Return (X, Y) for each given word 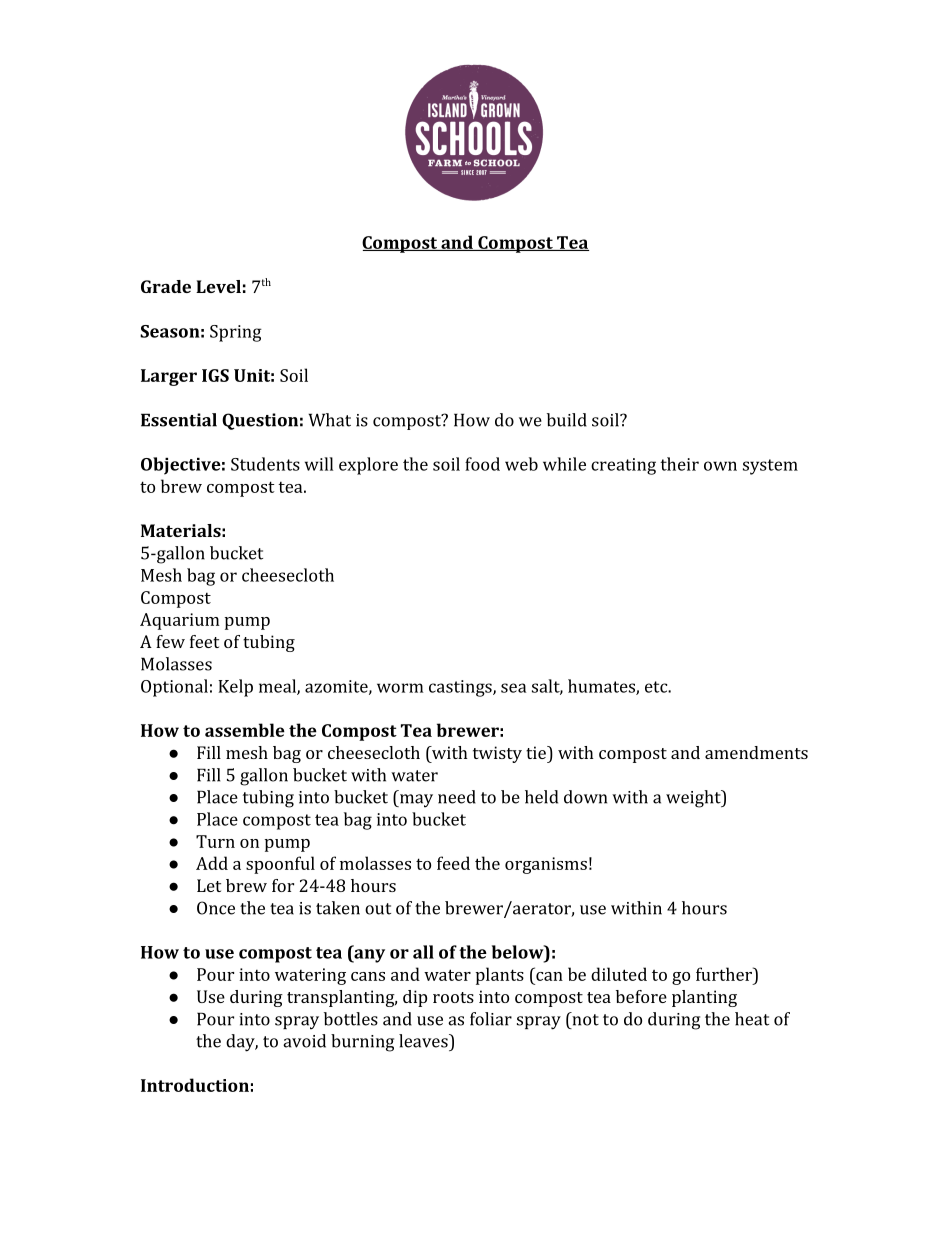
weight (694, 799)
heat (752, 1019)
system (770, 467)
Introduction (195, 1085)
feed (453, 863)
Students (265, 464)
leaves (424, 1041)
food (482, 464)
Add (212, 863)
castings (461, 688)
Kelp (235, 688)
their (679, 464)
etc (657, 687)
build (567, 420)
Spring (236, 333)
